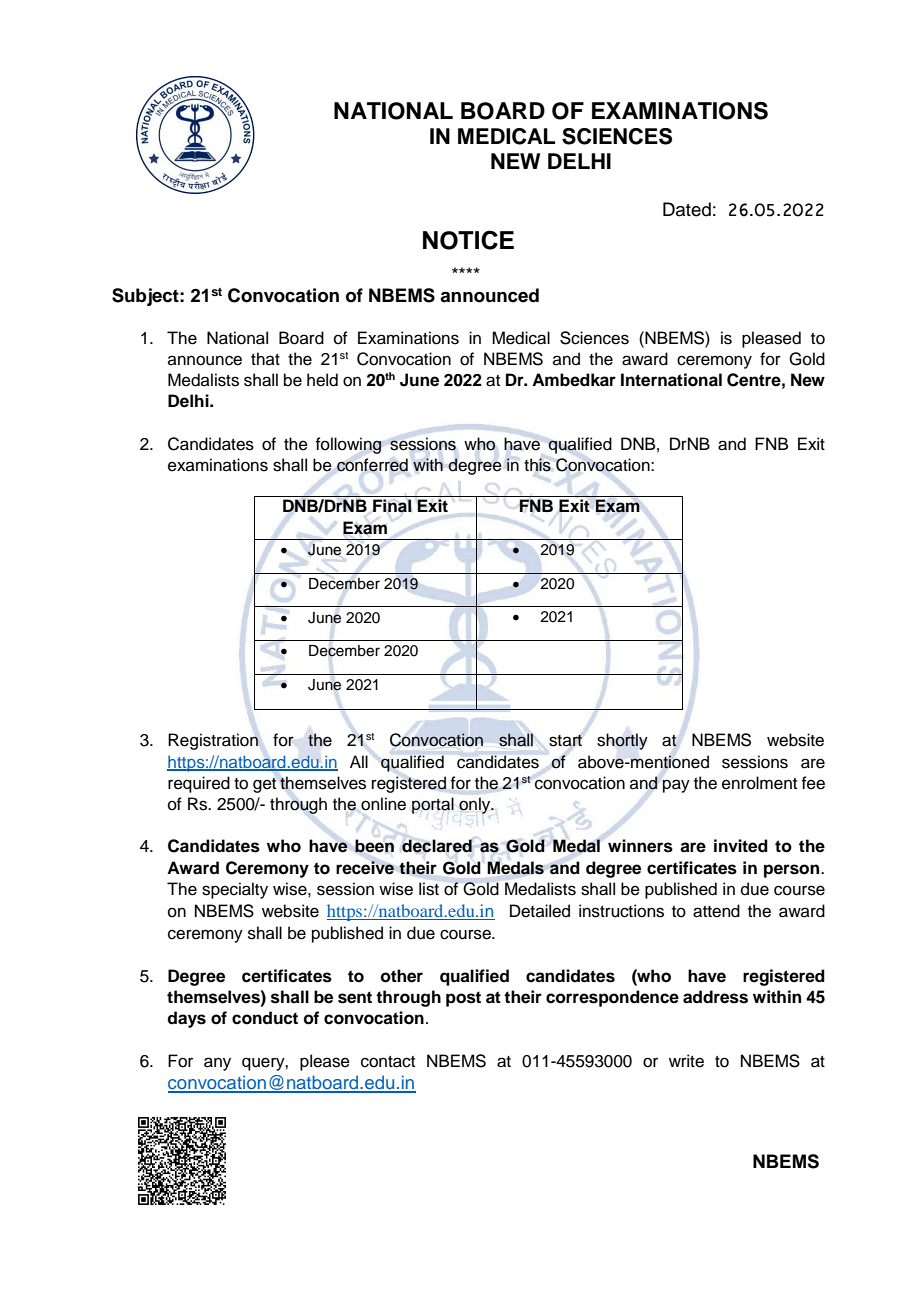 The image size is (924, 1308). What do you see at coordinates (476, 805) in the screenshot?
I see `only` at bounding box center [476, 805].
